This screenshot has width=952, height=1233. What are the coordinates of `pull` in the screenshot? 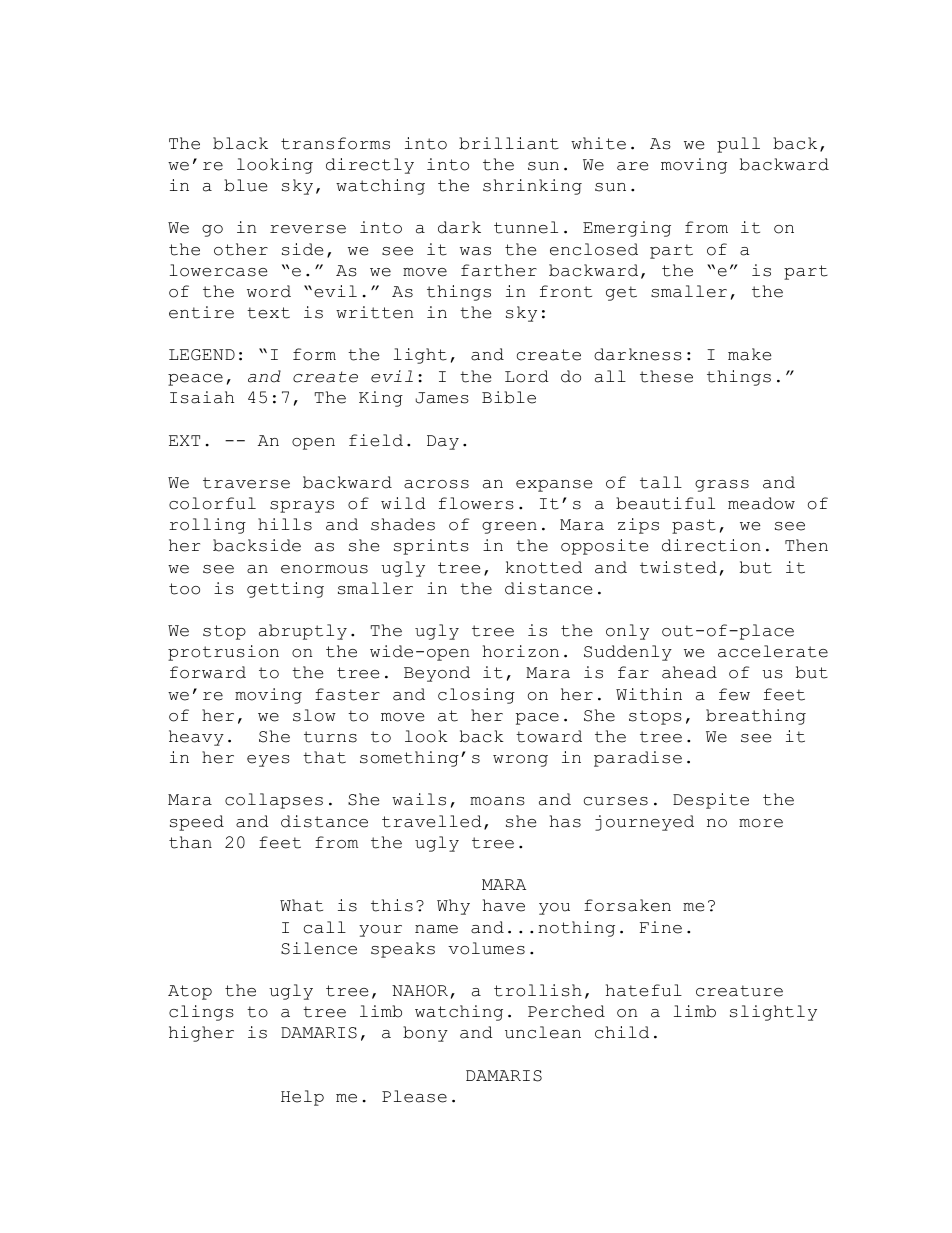 It's located at (738, 145).
